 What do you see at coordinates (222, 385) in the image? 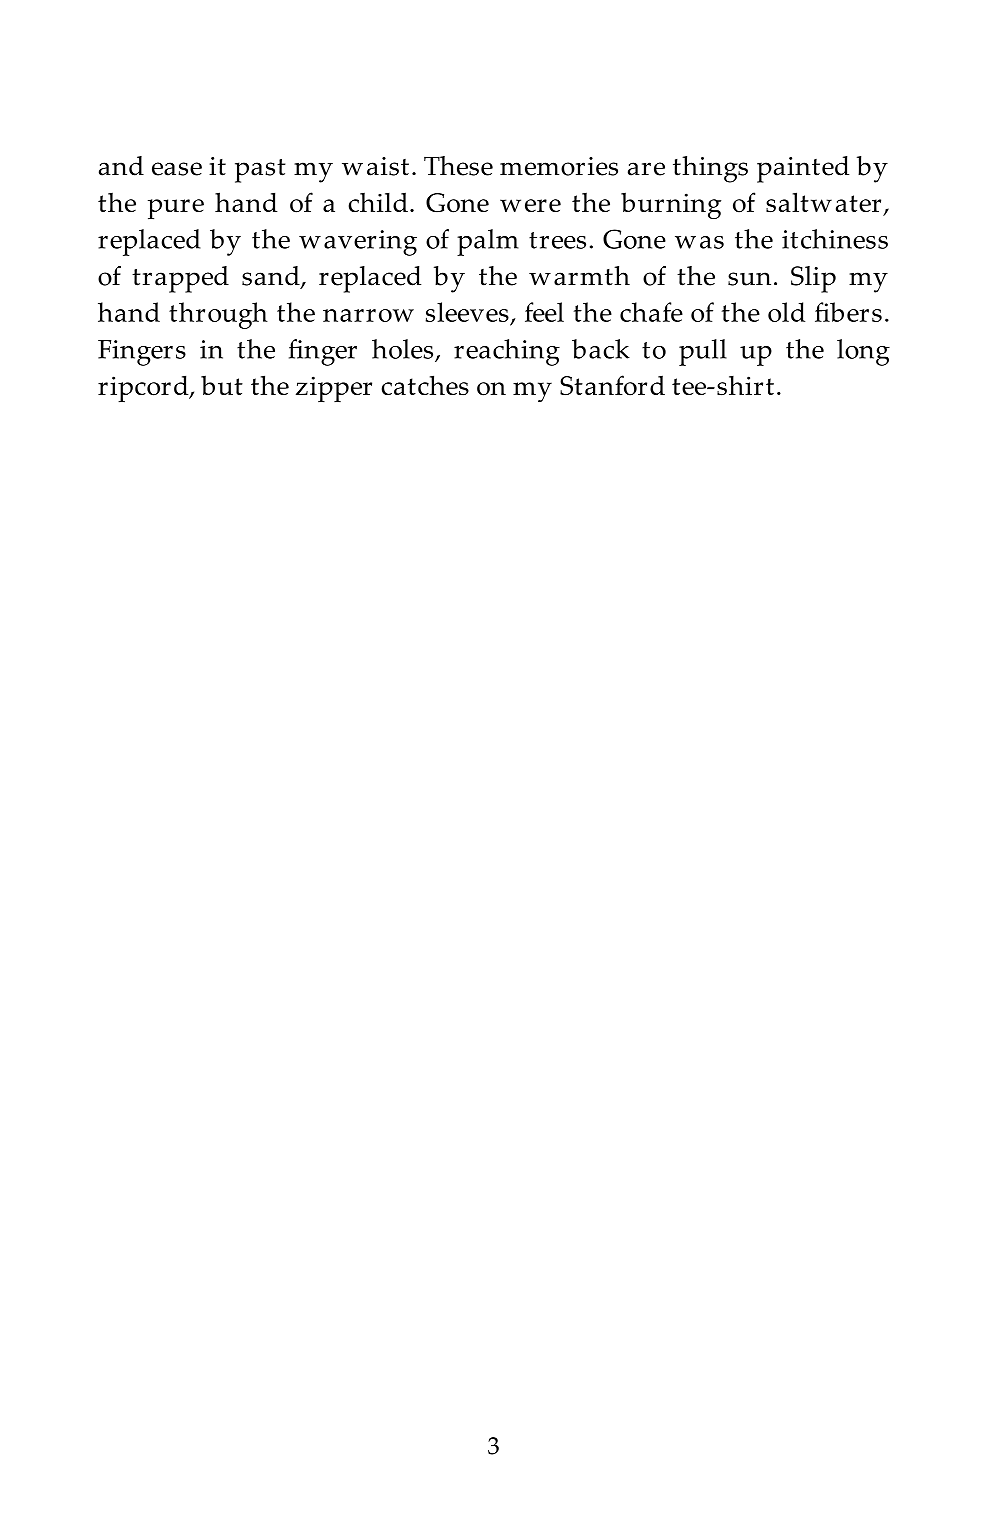
I see `but` at bounding box center [222, 385].
